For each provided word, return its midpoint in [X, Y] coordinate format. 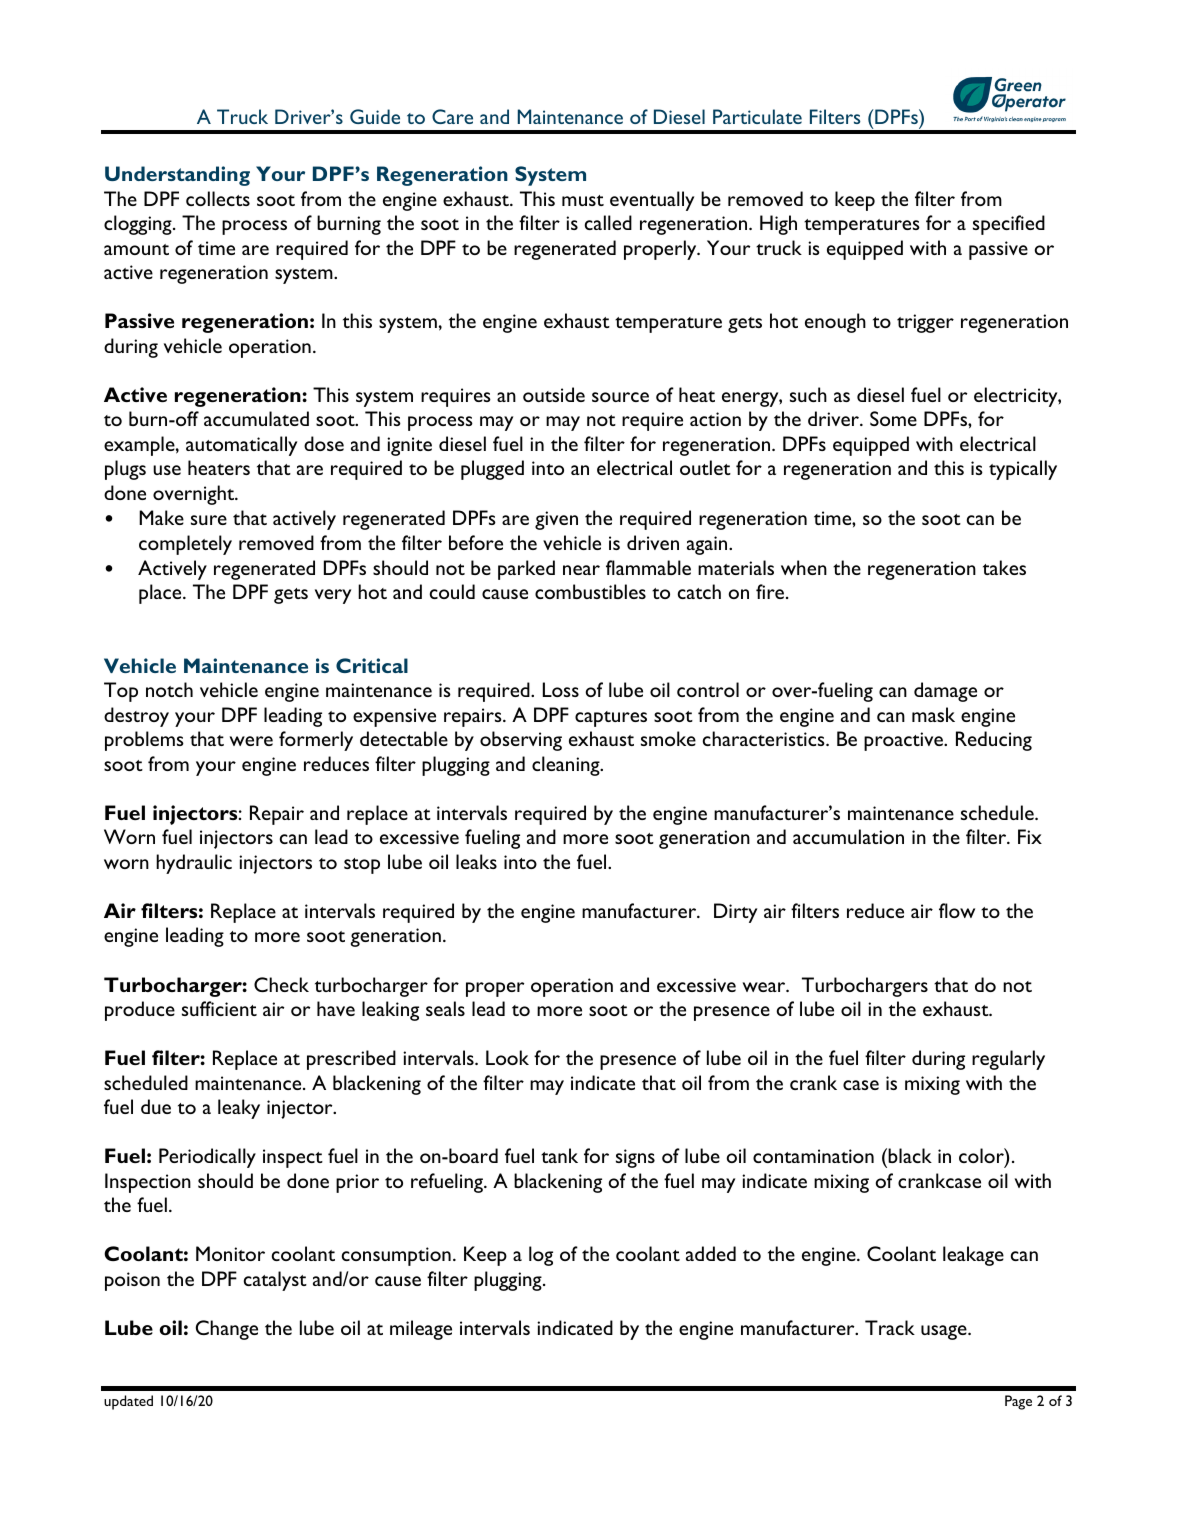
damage [945, 692]
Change [227, 1330]
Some [893, 418]
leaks [476, 861]
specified [1009, 225]
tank [559, 1155]
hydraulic [194, 864]
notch [169, 689]
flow [957, 910]
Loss [561, 689]
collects [218, 198]
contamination [813, 1156]
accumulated [256, 418]
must [583, 200]
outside [554, 394]
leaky [239, 1109]
